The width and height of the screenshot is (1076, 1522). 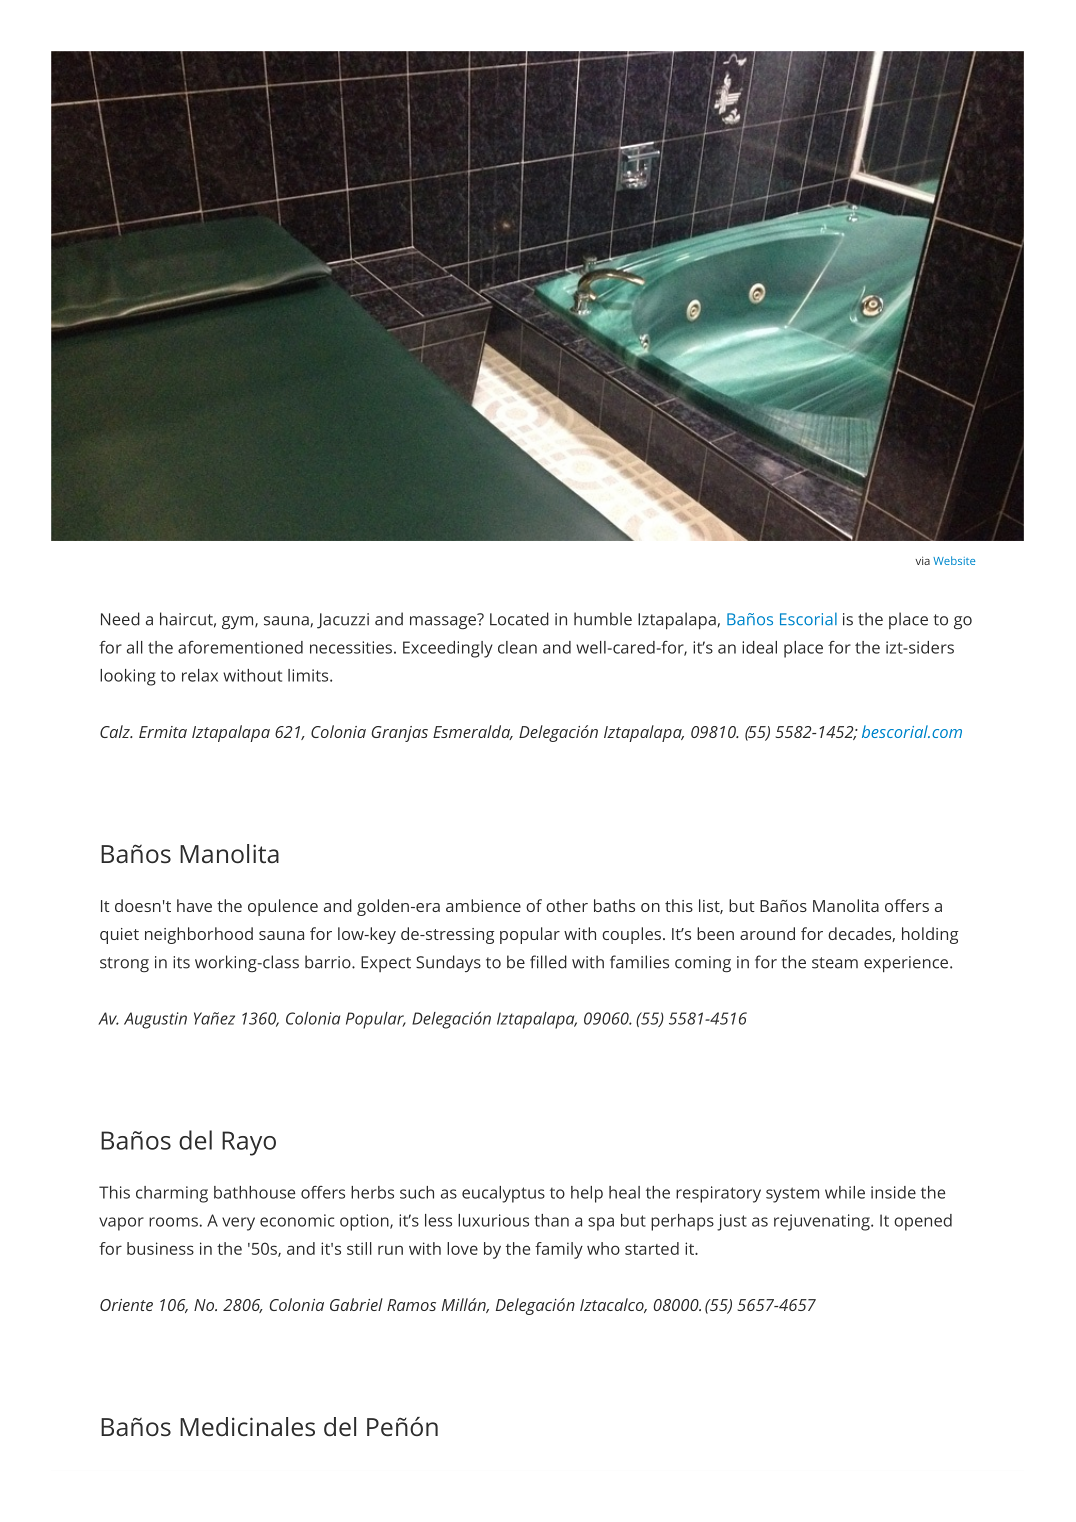 I want to click on around, so click(x=767, y=933).
